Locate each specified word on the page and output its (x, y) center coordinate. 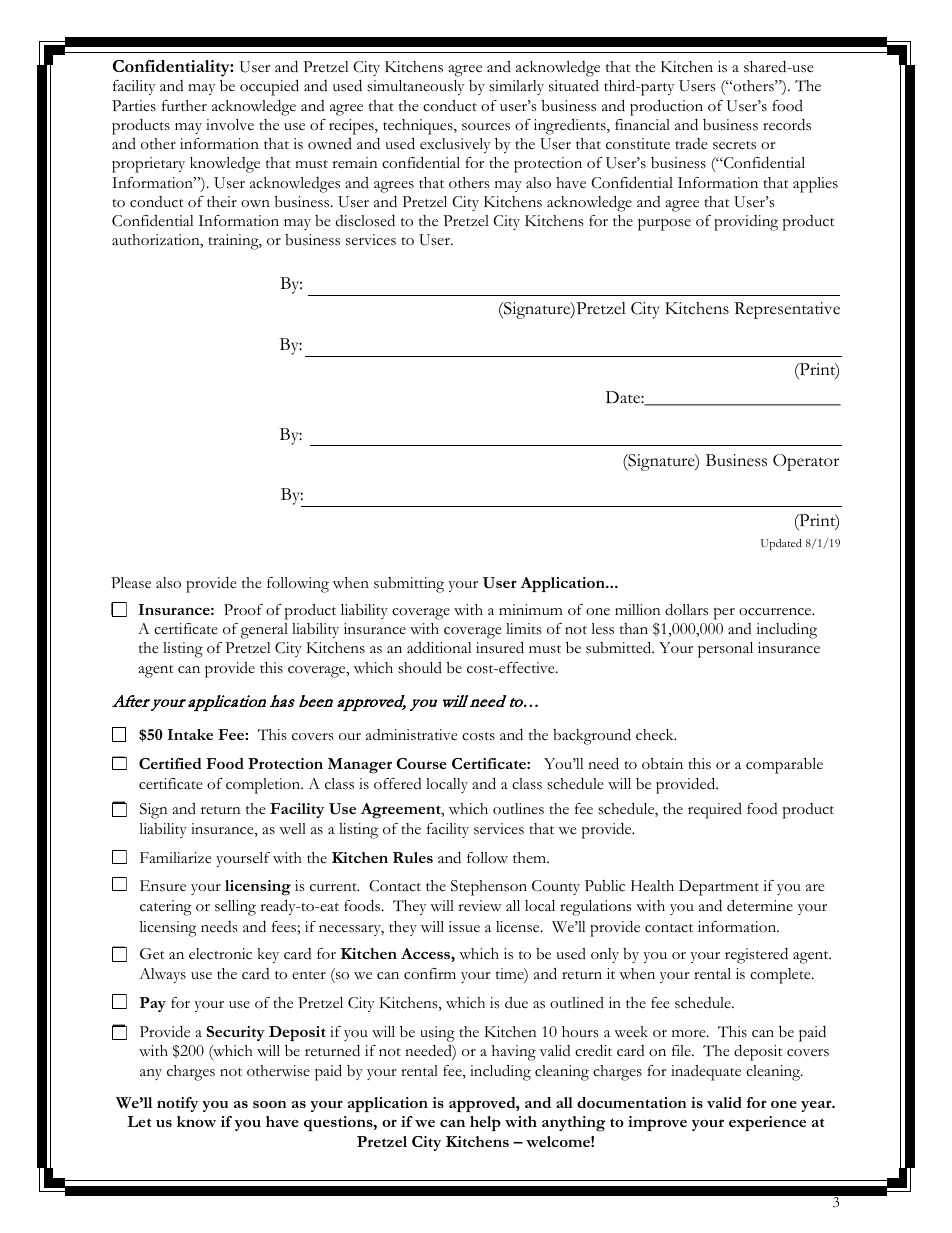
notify (177, 1104)
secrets (734, 145)
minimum (531, 609)
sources (486, 127)
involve (230, 124)
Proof (243, 610)
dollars (686, 610)
